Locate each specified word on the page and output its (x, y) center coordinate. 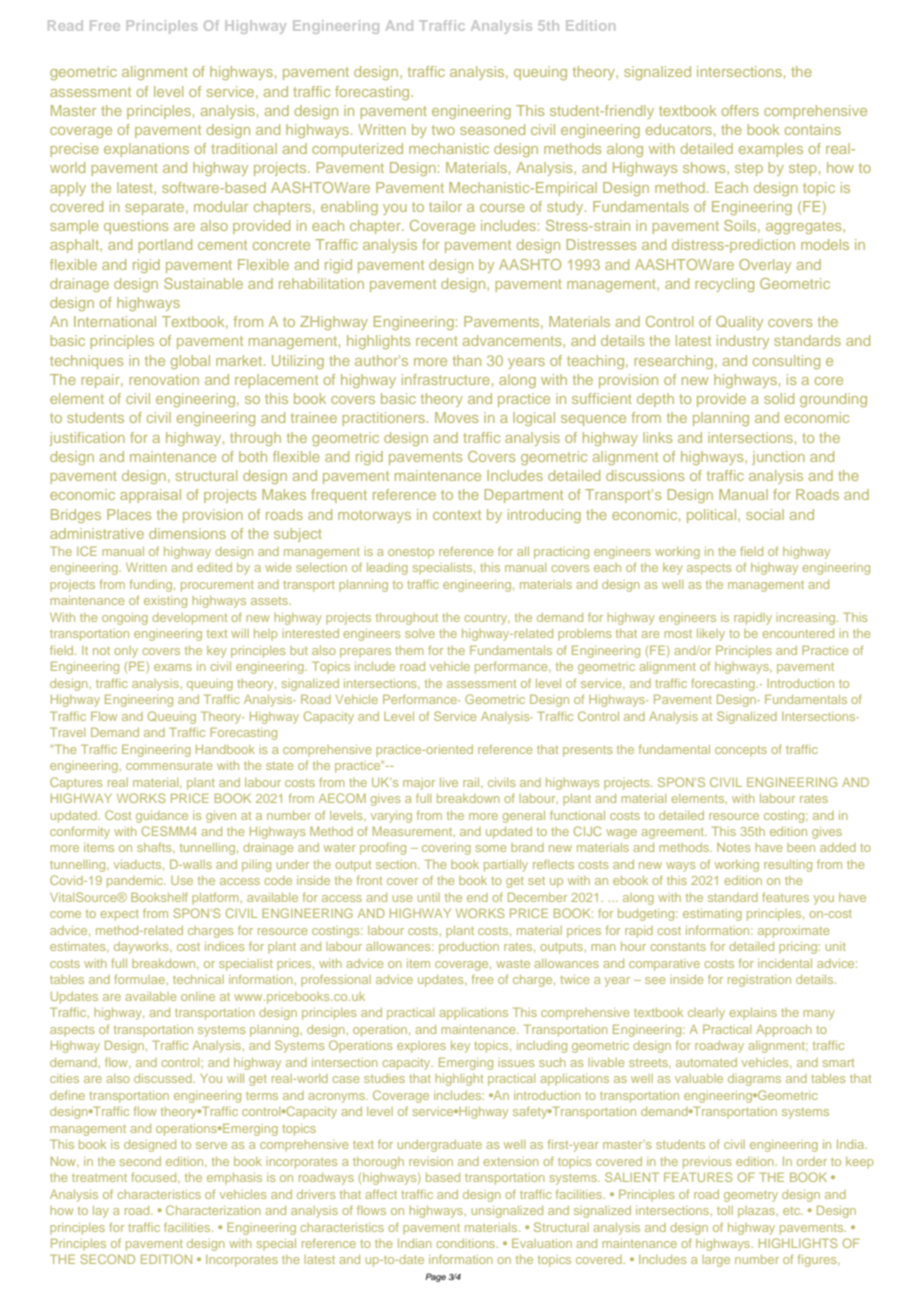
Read (65, 25)
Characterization (213, 1210)
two (443, 130)
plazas (757, 1212)
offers (740, 110)
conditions (467, 1243)
